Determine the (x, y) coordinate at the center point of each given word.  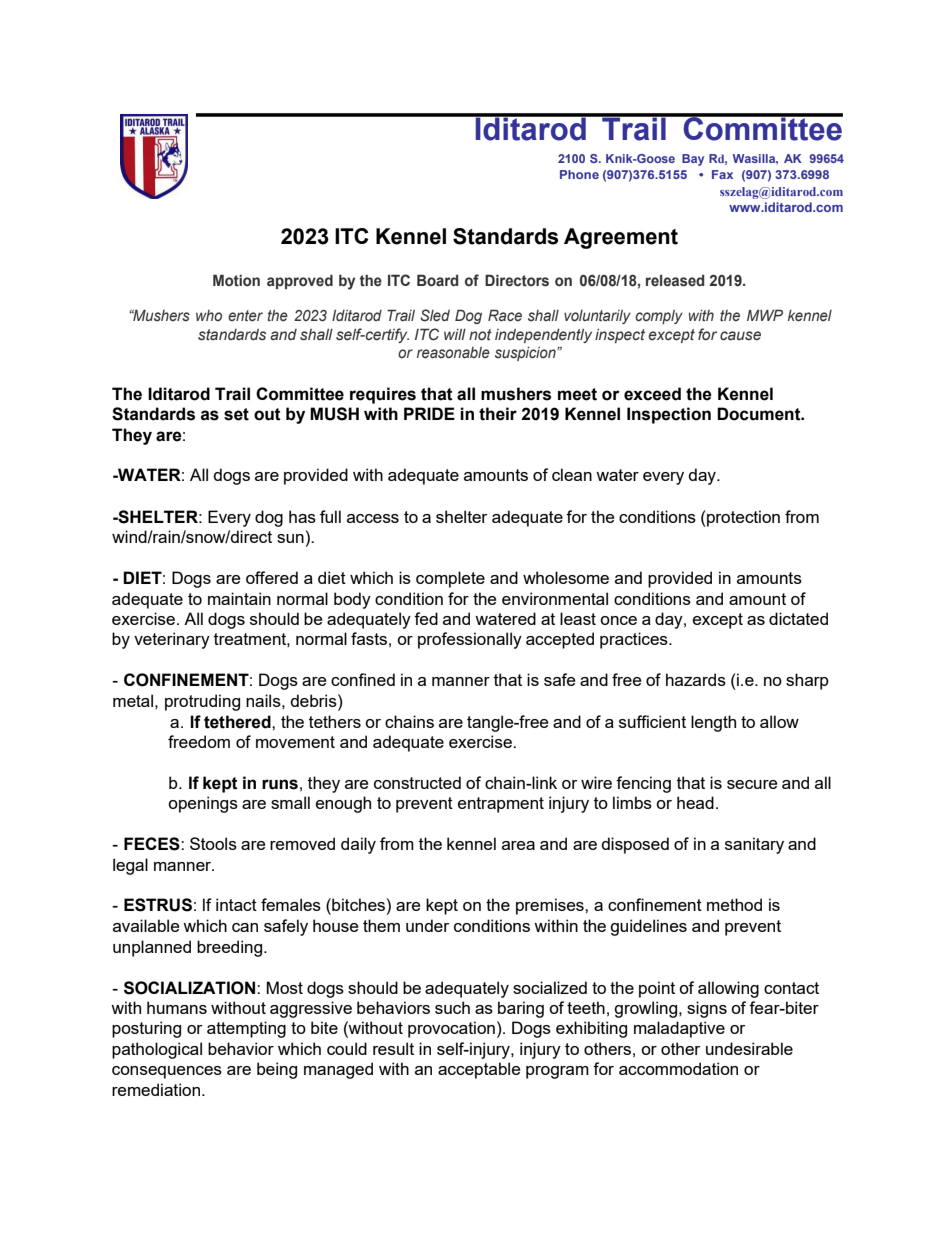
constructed (417, 782)
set (236, 414)
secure (752, 784)
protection (742, 518)
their (498, 414)
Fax (722, 174)
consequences (167, 1072)
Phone (579, 174)
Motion (236, 280)
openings (203, 804)
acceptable (479, 1070)
